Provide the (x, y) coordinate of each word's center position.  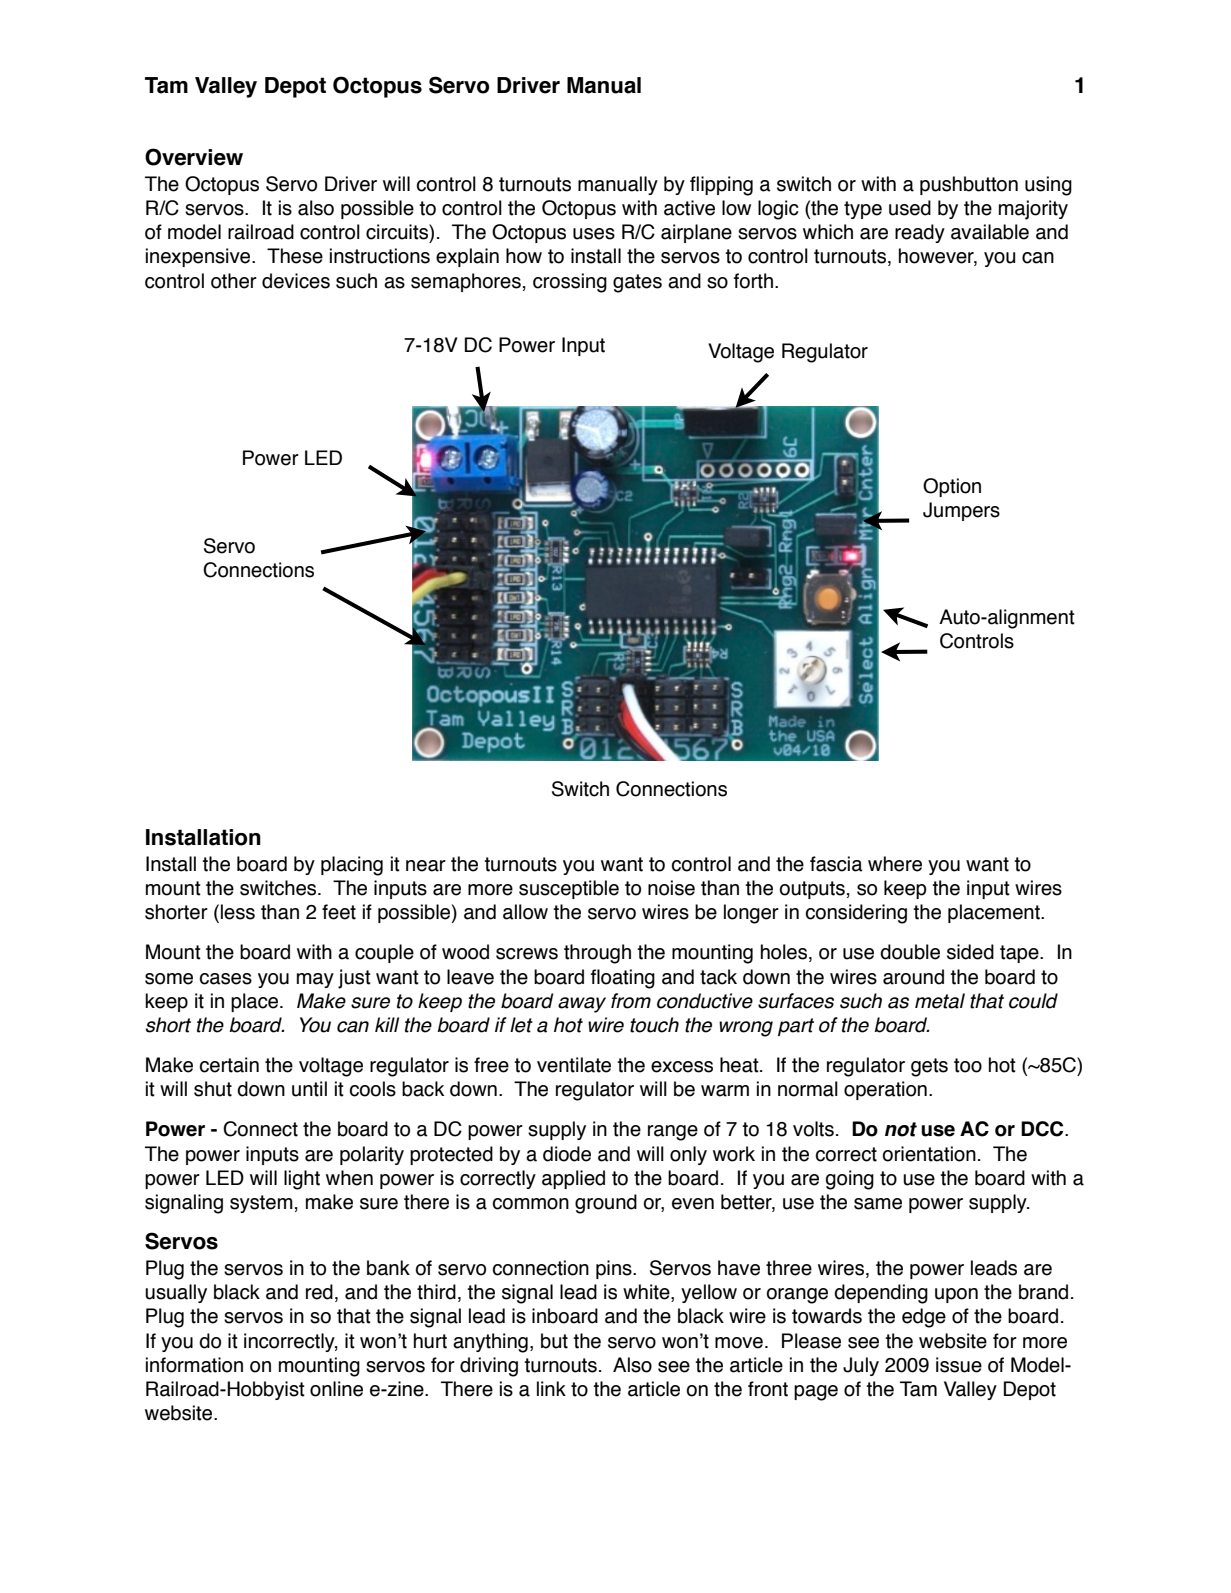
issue (959, 1365)
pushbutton (969, 185)
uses (594, 234)
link (551, 1388)
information (194, 1365)
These (295, 256)
